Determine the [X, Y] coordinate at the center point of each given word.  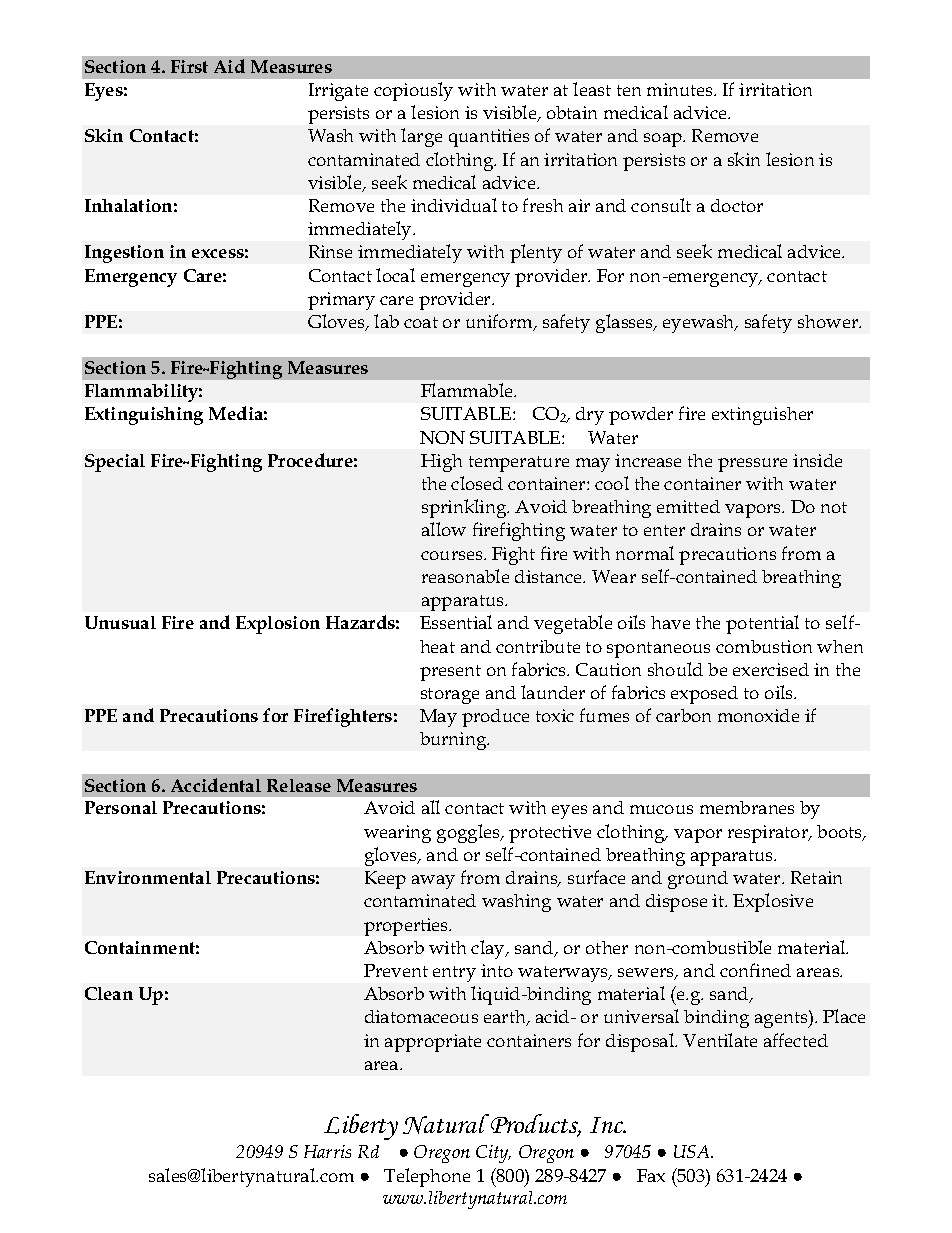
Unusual [120, 622]
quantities [489, 138]
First [189, 66]
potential [762, 624]
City [493, 1154]
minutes [681, 89]
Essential [456, 622]
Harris [327, 1151]
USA [693, 1151]
